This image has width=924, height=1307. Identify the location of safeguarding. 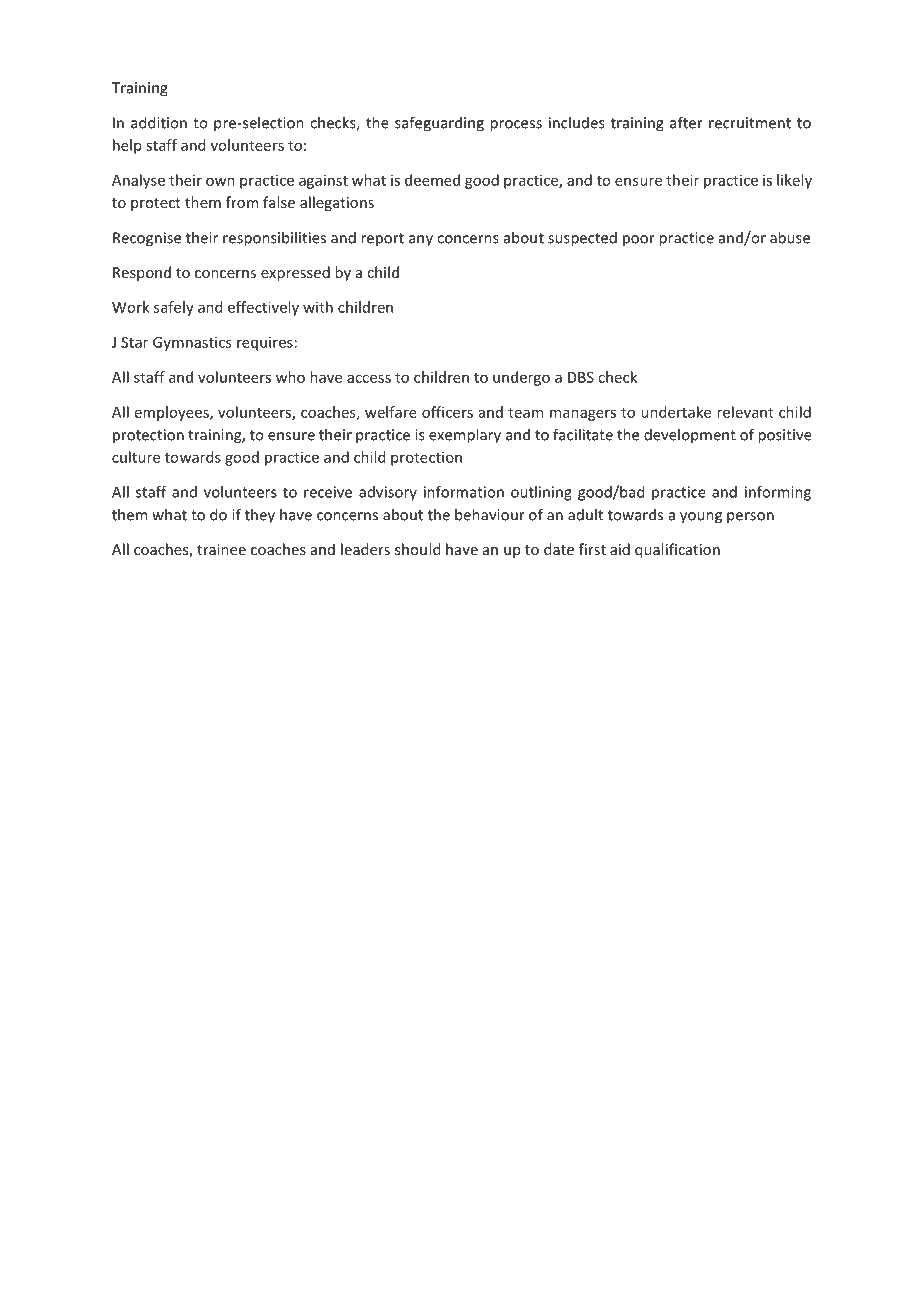
(439, 124).
